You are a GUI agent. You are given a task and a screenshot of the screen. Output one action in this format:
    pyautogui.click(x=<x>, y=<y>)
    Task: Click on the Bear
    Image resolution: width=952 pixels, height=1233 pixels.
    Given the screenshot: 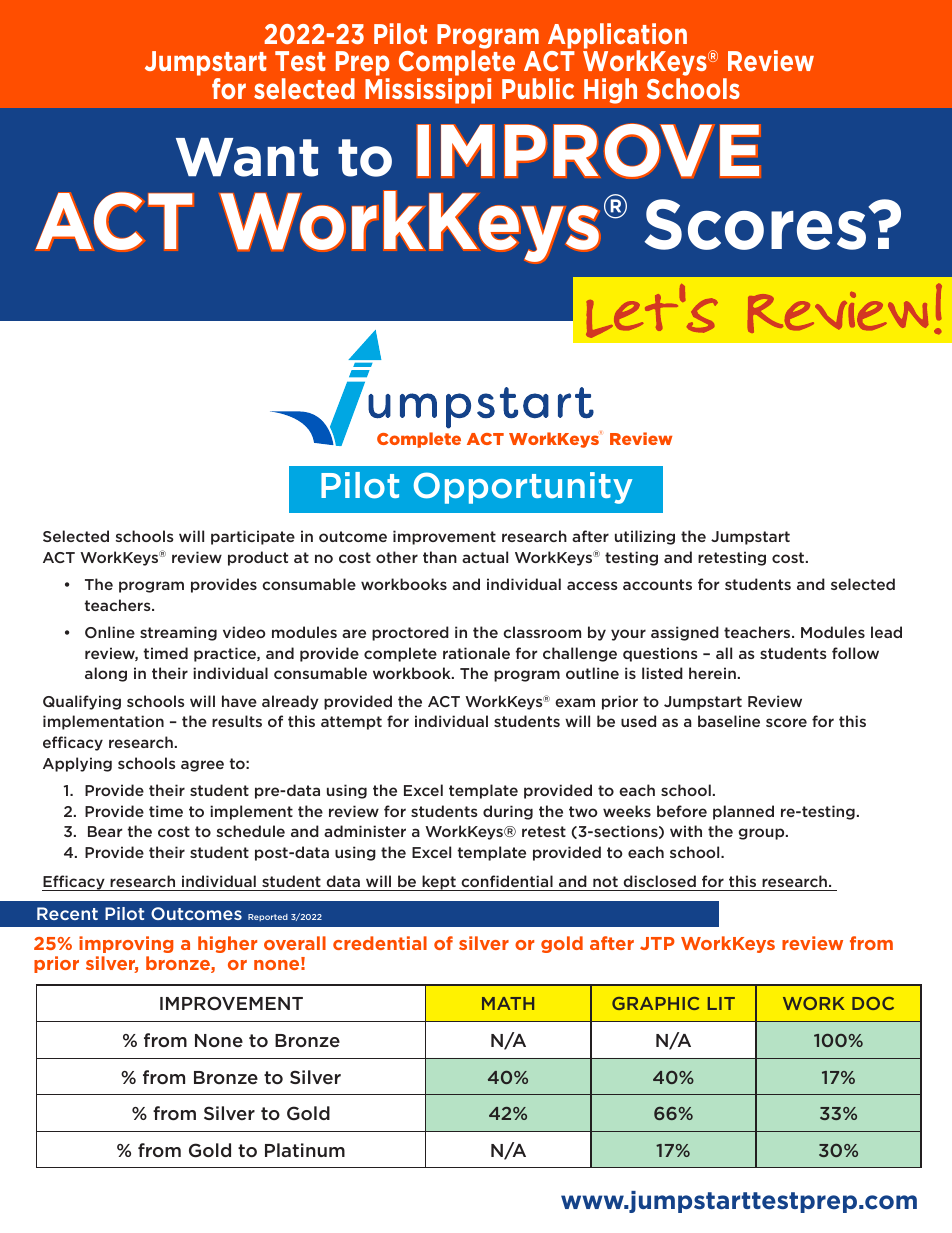 What is the action you would take?
    pyautogui.click(x=105, y=831)
